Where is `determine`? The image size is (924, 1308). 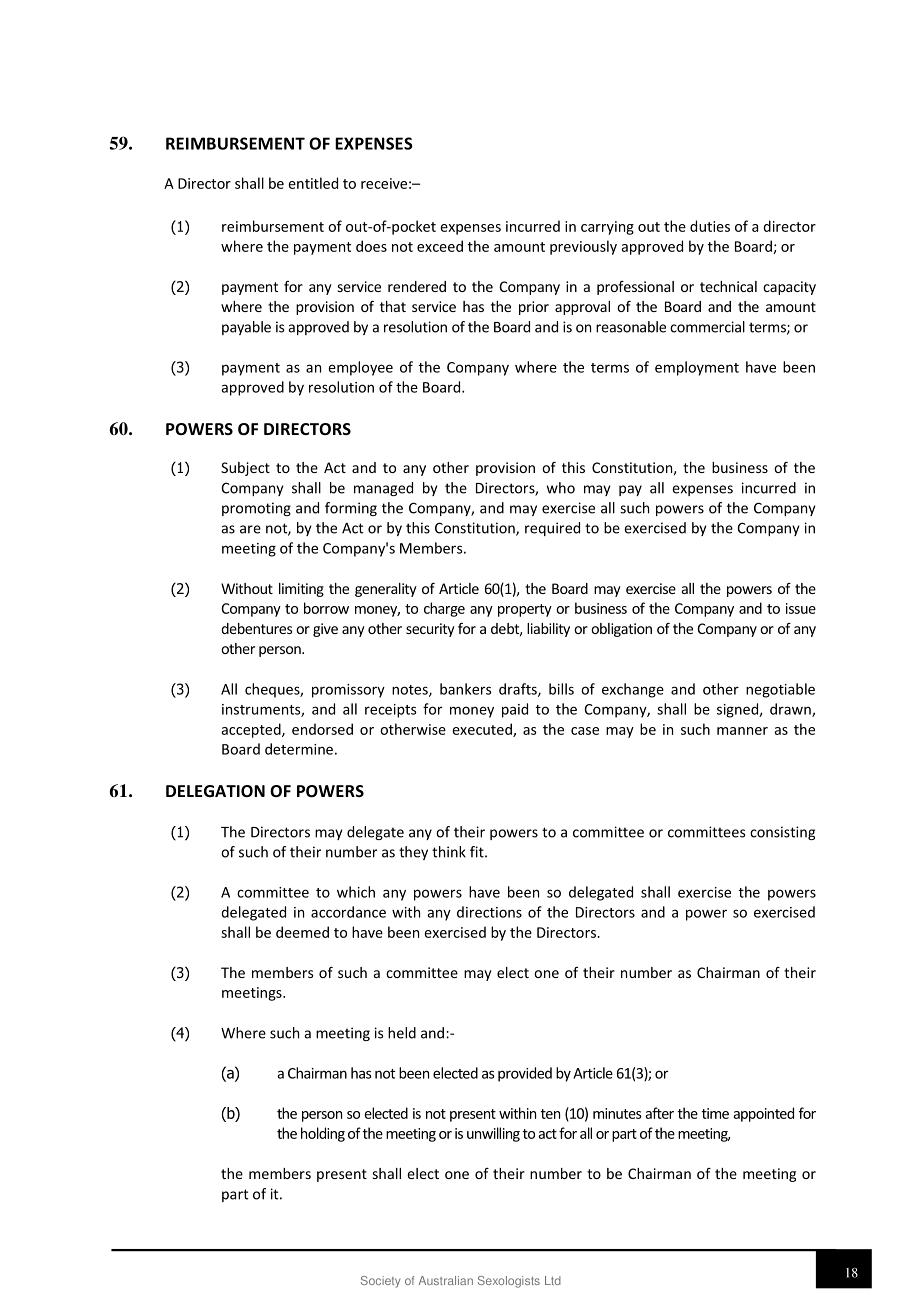
determine is located at coordinates (299, 749).
